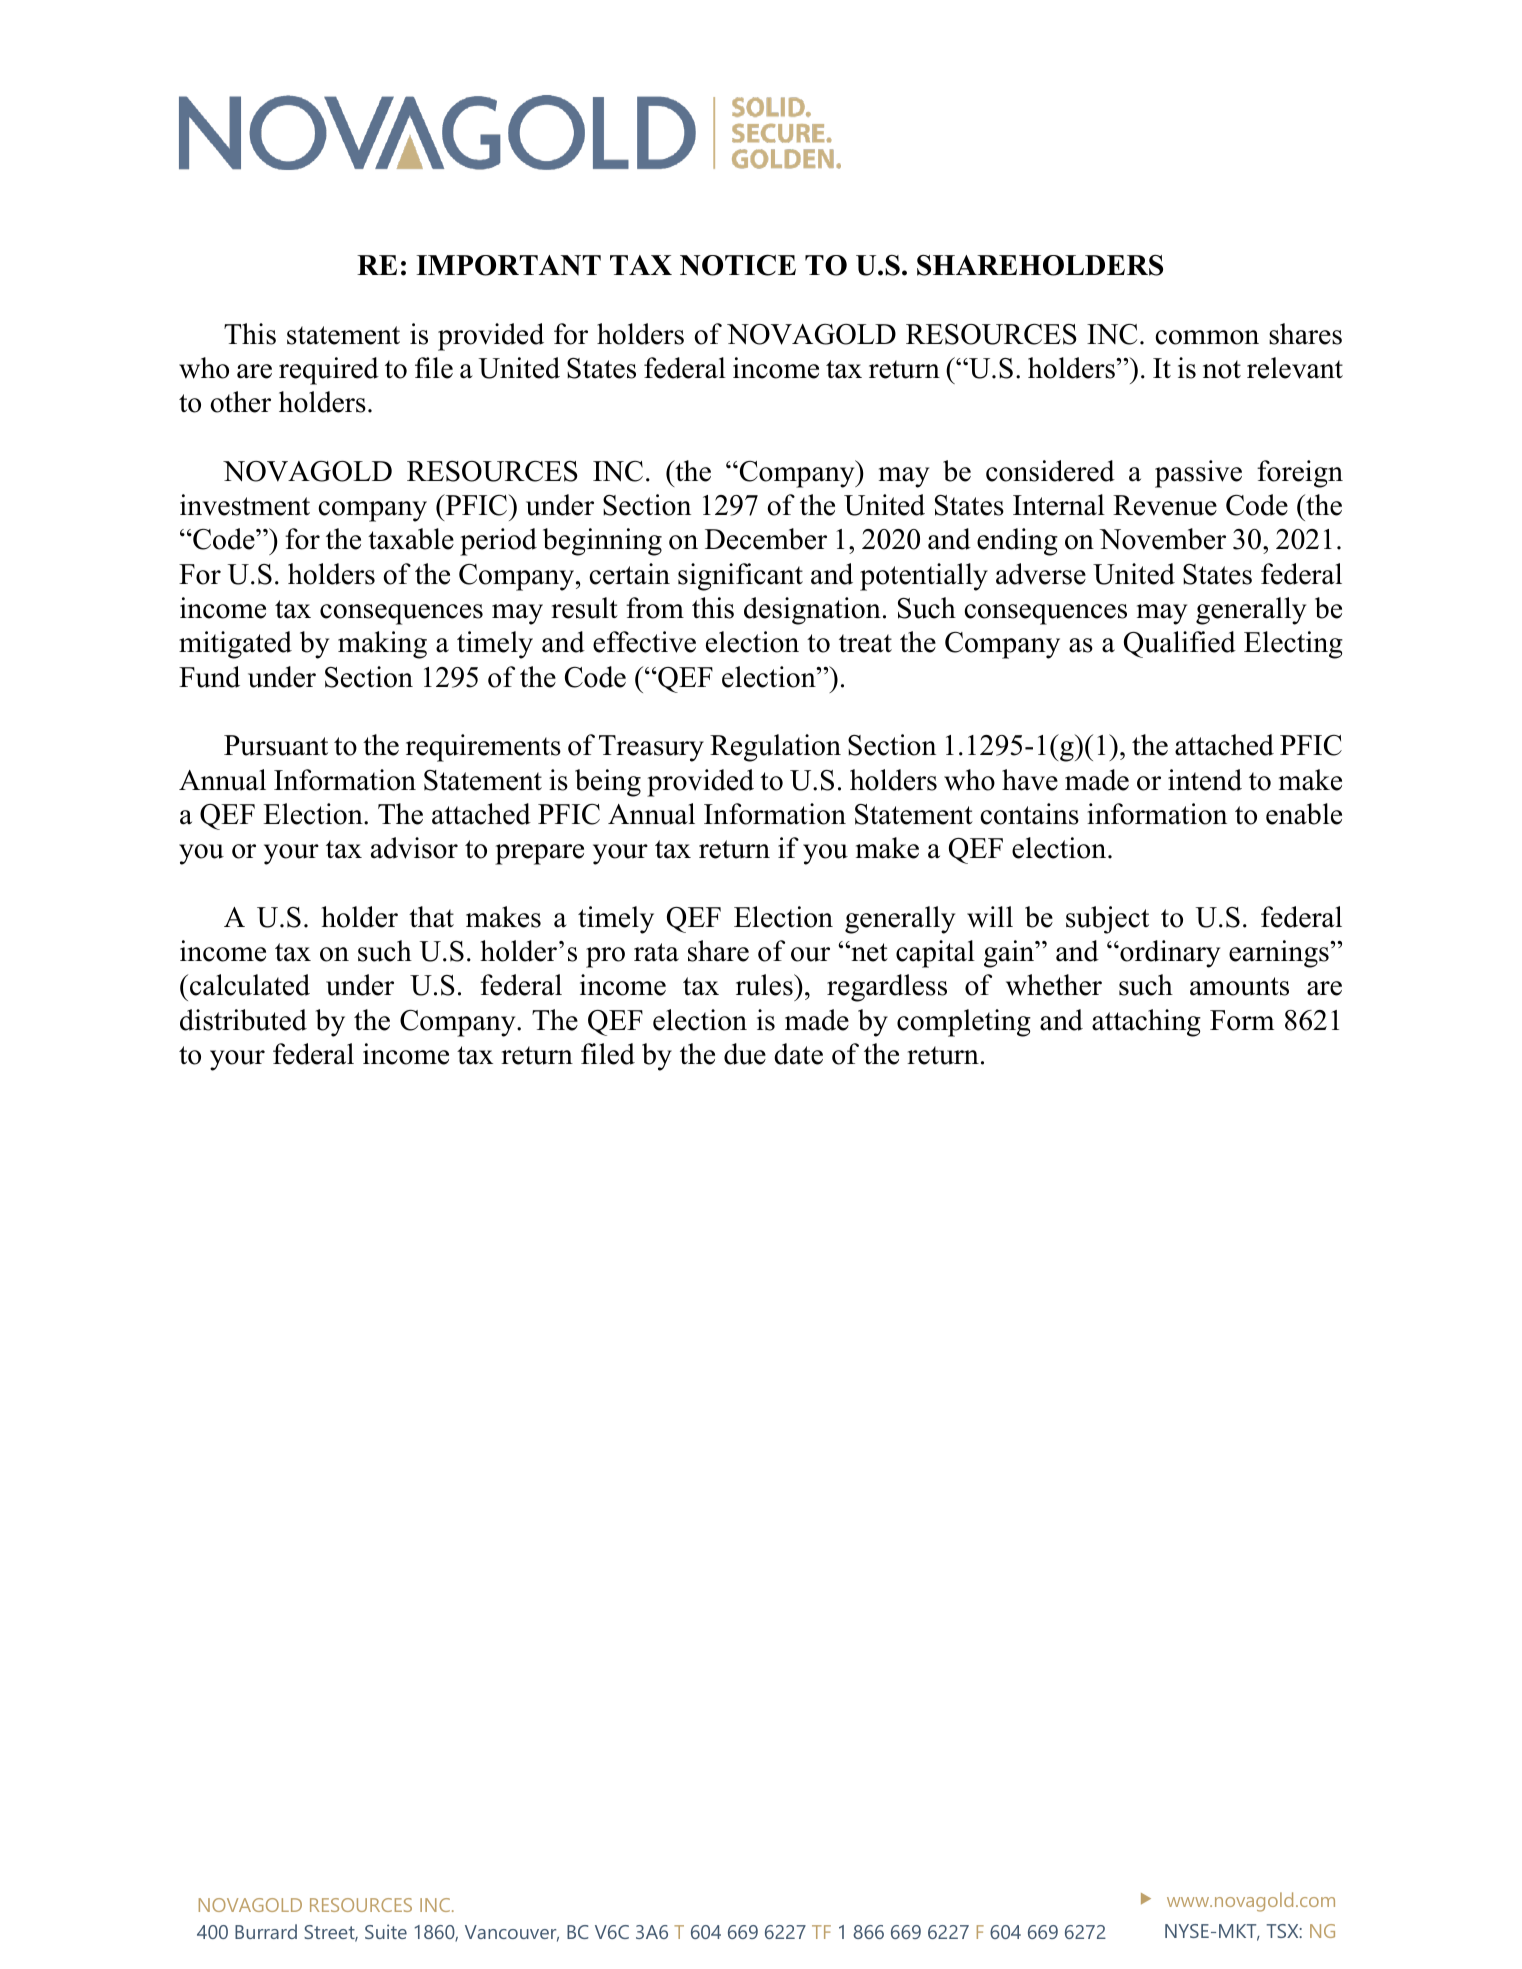  What do you see at coordinates (738, 265) in the screenshot?
I see `NOTICE` at bounding box center [738, 265].
